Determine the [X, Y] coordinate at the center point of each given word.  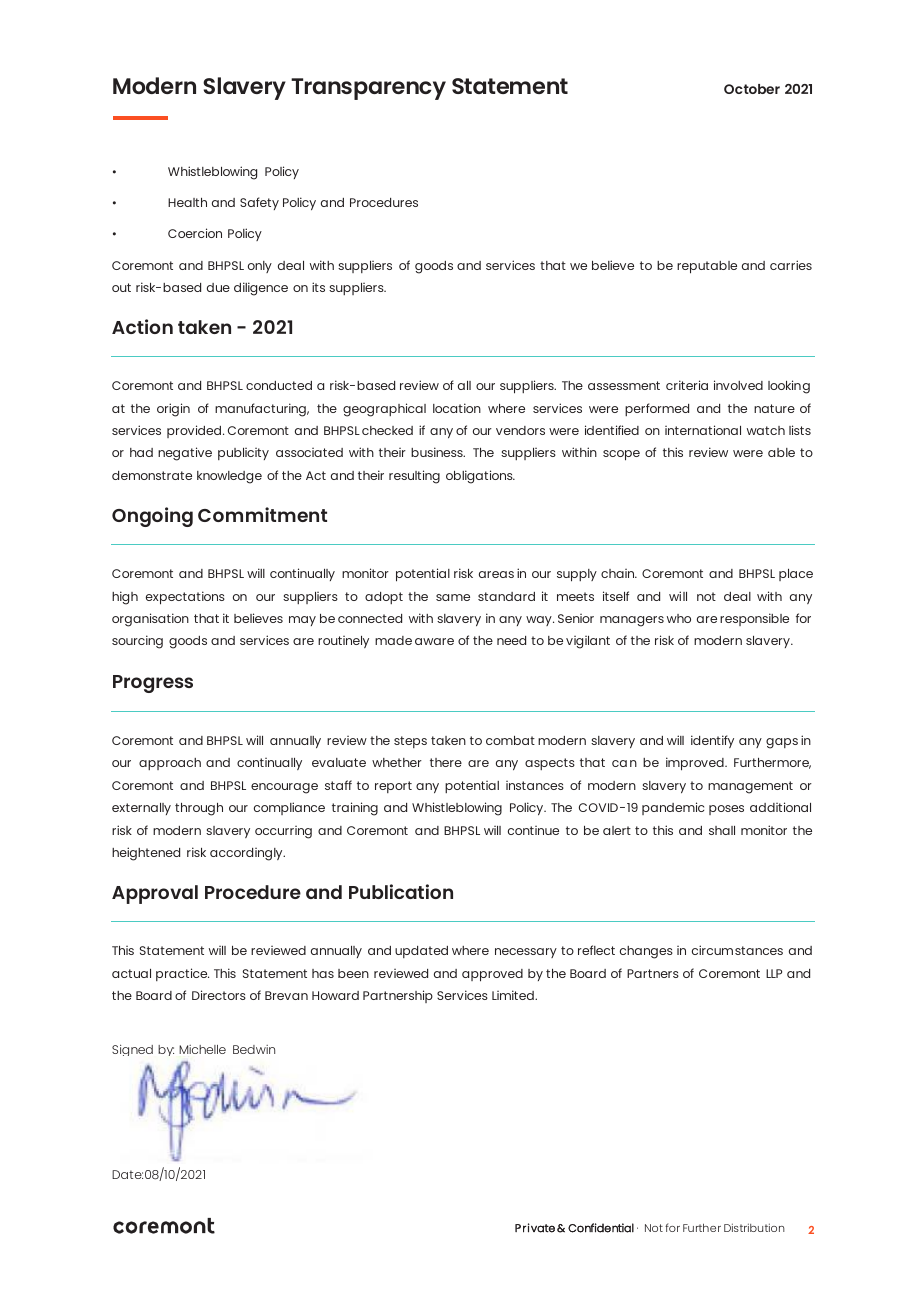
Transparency [368, 89]
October [752, 89]
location [457, 408]
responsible [754, 619]
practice [182, 974]
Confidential [601, 1228]
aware [434, 641]
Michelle [202, 1049]
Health [187, 202]
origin [173, 410]
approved [492, 975]
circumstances [737, 950]
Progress [153, 684]
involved [738, 385]
